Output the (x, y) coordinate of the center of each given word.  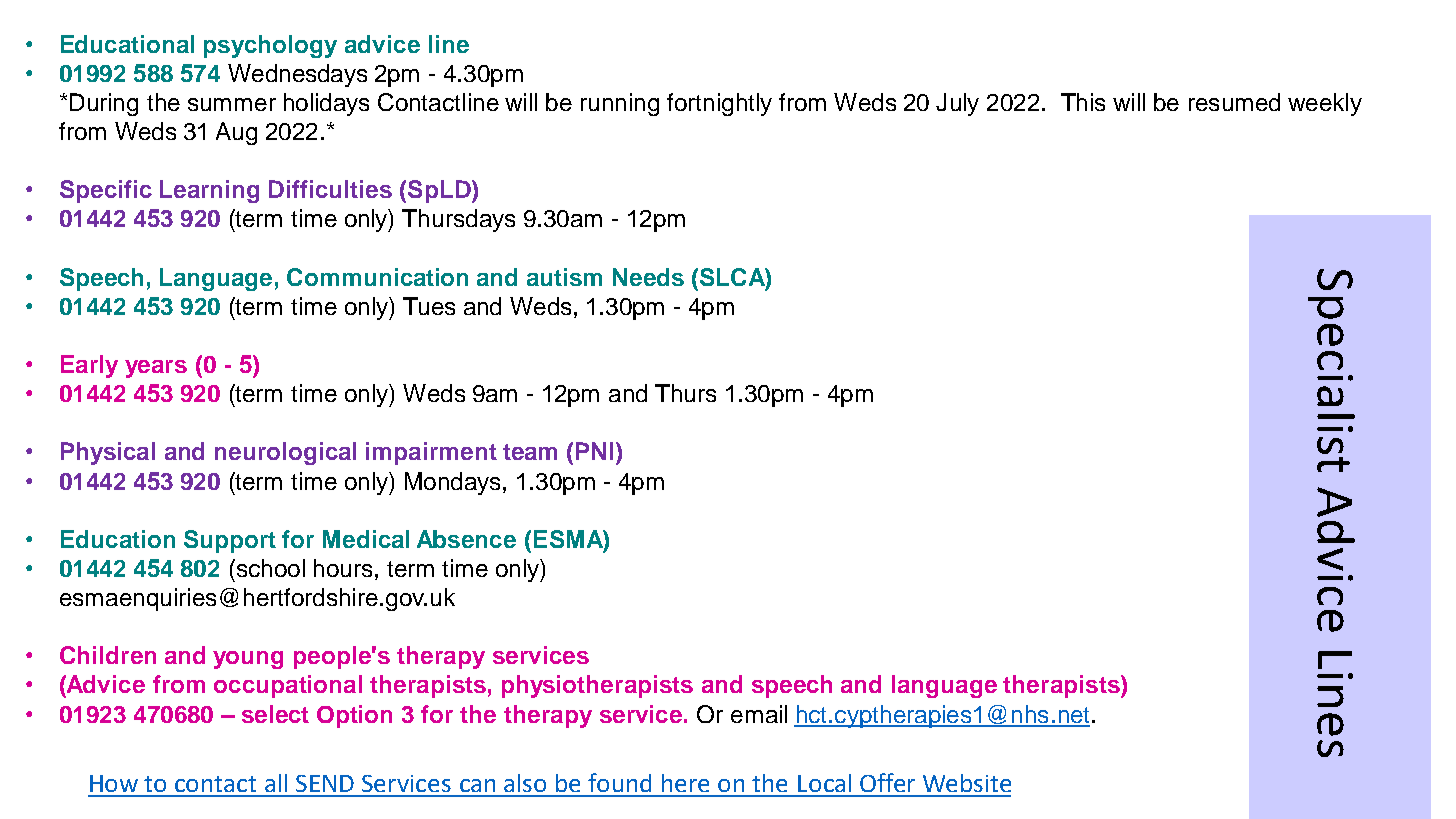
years (156, 369)
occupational (288, 686)
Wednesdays (297, 75)
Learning (209, 191)
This (1083, 102)
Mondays (452, 483)
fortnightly (719, 104)
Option (354, 716)
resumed (1234, 102)
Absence (466, 539)
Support (230, 541)
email (759, 714)
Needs (648, 277)
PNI (594, 451)
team (530, 452)
